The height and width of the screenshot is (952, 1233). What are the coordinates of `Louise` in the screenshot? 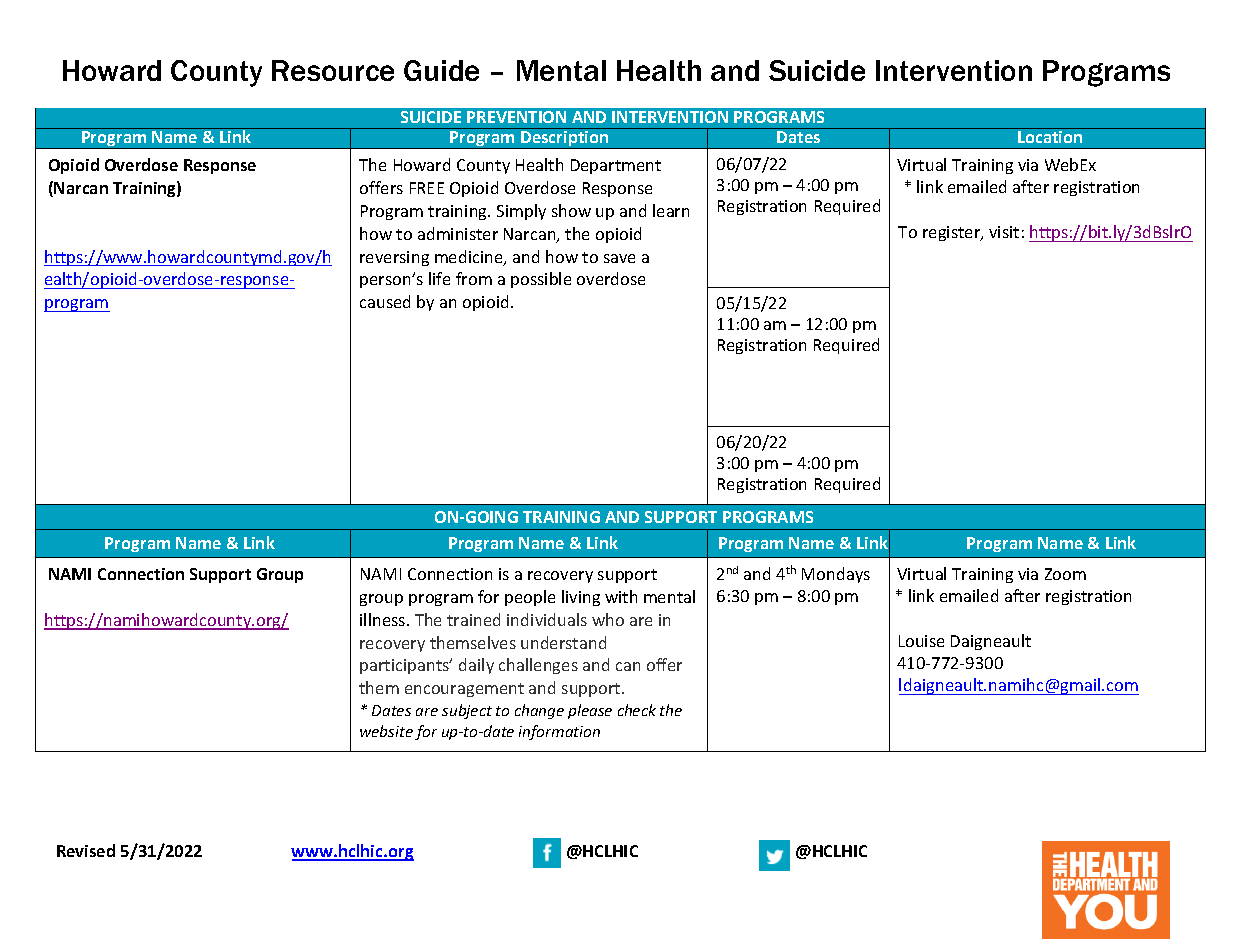 It's located at (921, 641).
